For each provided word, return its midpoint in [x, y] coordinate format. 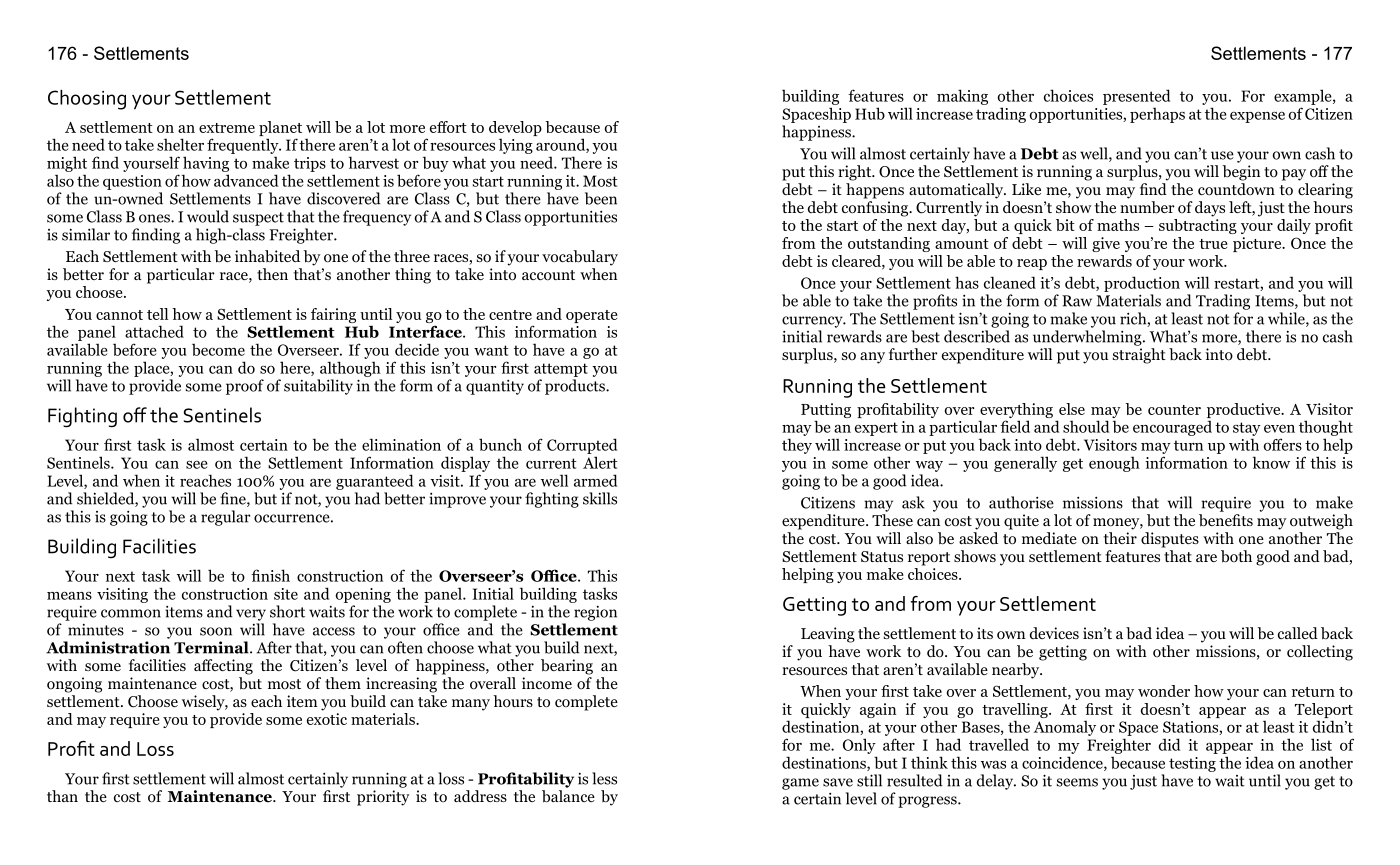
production [1142, 284]
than [62, 796]
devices [1054, 633]
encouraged [1172, 428]
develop [515, 130]
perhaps [1157, 115]
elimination [401, 444]
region [595, 613]
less [604, 778]
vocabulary [580, 258]
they [797, 446]
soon [216, 631]
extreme [227, 128]
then [272, 274]
